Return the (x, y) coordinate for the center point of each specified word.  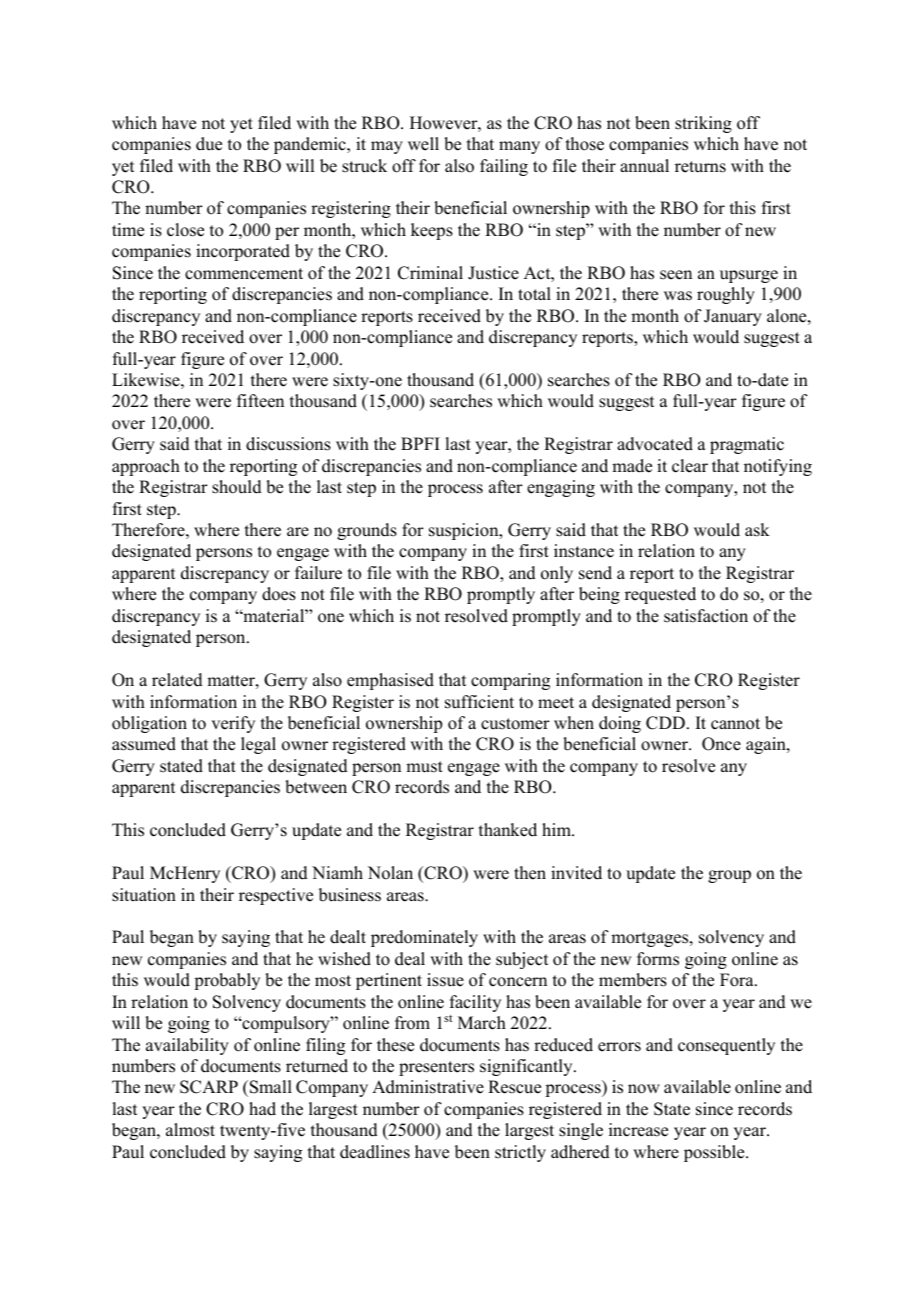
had (262, 1109)
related (177, 680)
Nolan (390, 873)
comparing (510, 681)
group (729, 876)
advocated (655, 444)
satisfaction (706, 616)
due (209, 144)
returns (700, 167)
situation (144, 895)
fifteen (260, 401)
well (423, 144)
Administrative (428, 1087)
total (534, 294)
